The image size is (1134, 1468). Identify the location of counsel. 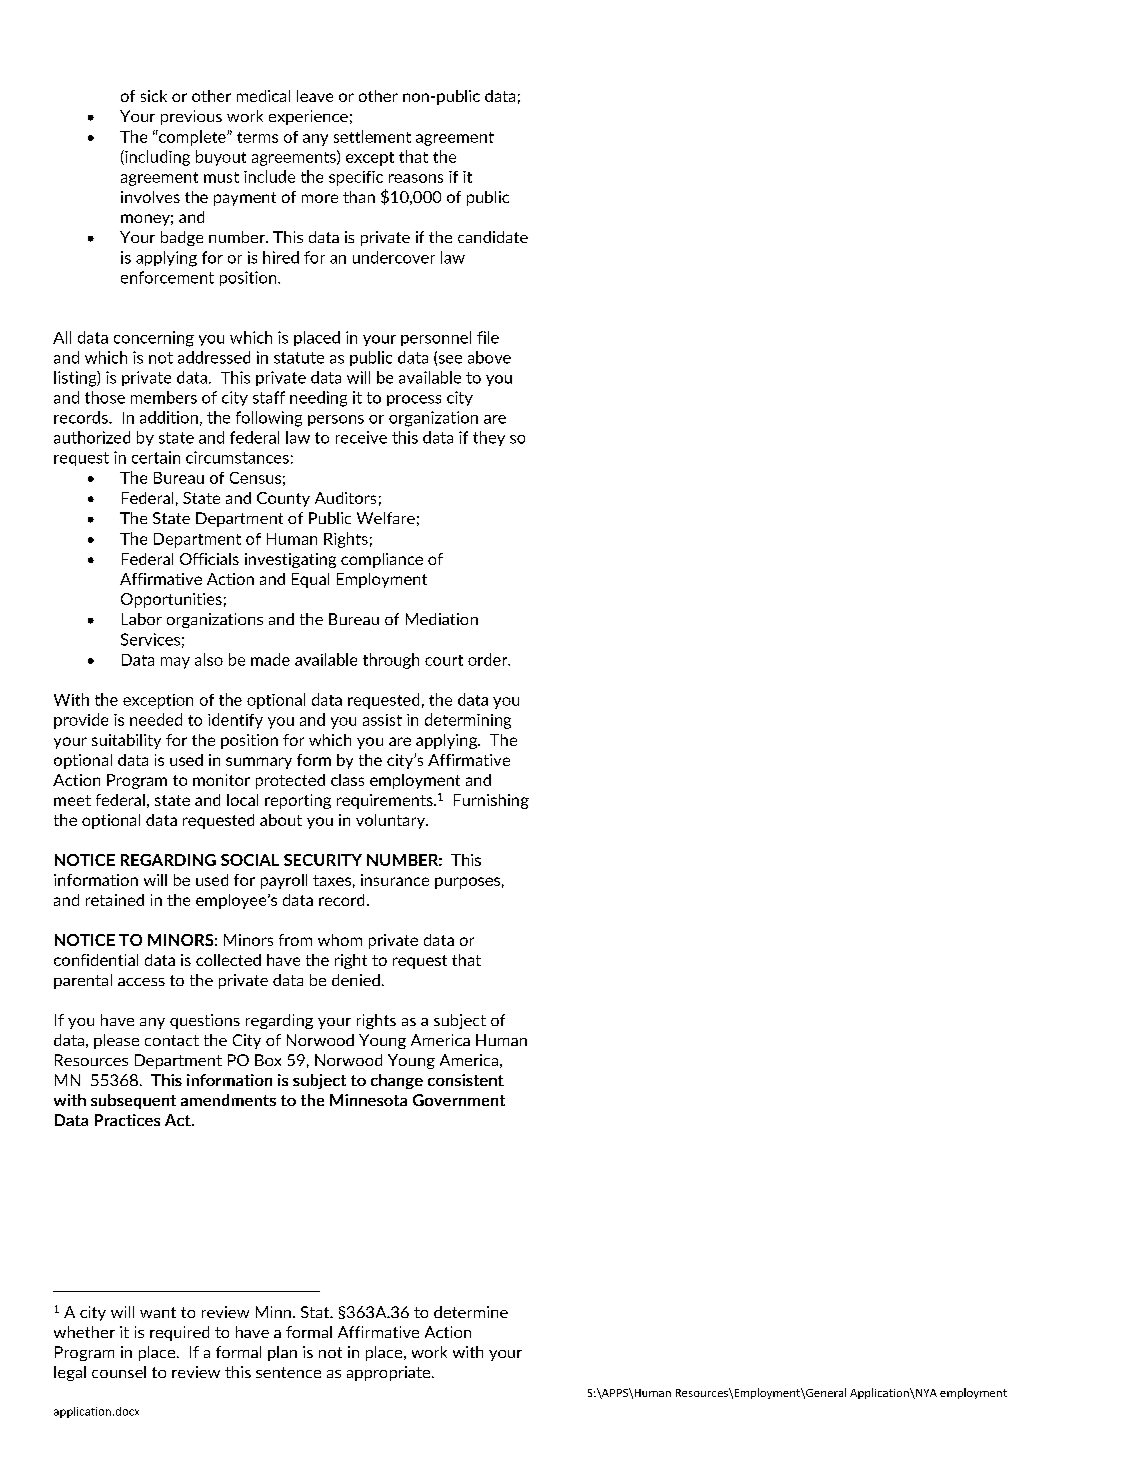
(119, 1372).
